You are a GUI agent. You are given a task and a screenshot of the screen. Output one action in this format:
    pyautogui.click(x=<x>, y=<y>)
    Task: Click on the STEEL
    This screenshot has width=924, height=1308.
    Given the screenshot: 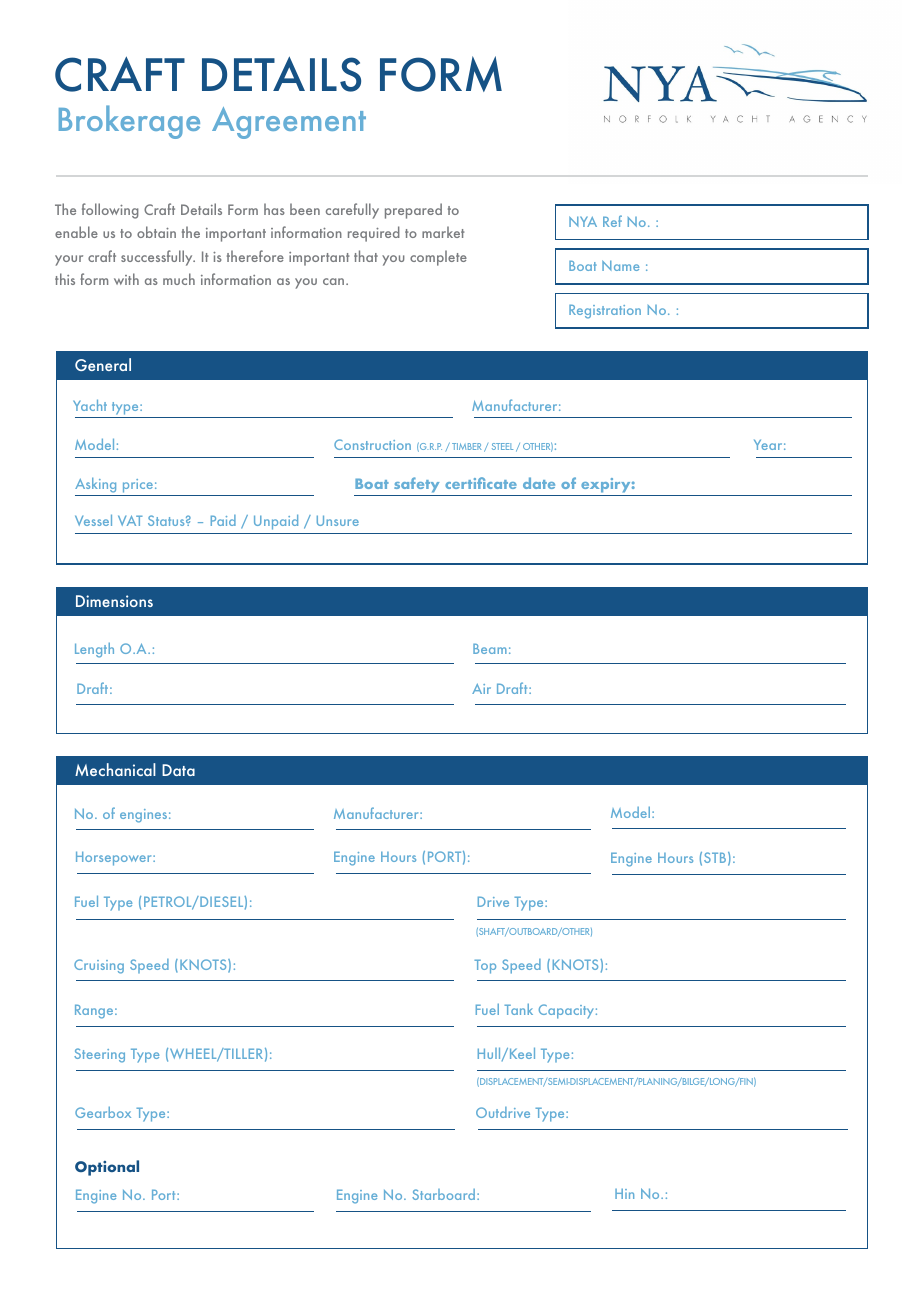 What is the action you would take?
    pyautogui.click(x=502, y=446)
